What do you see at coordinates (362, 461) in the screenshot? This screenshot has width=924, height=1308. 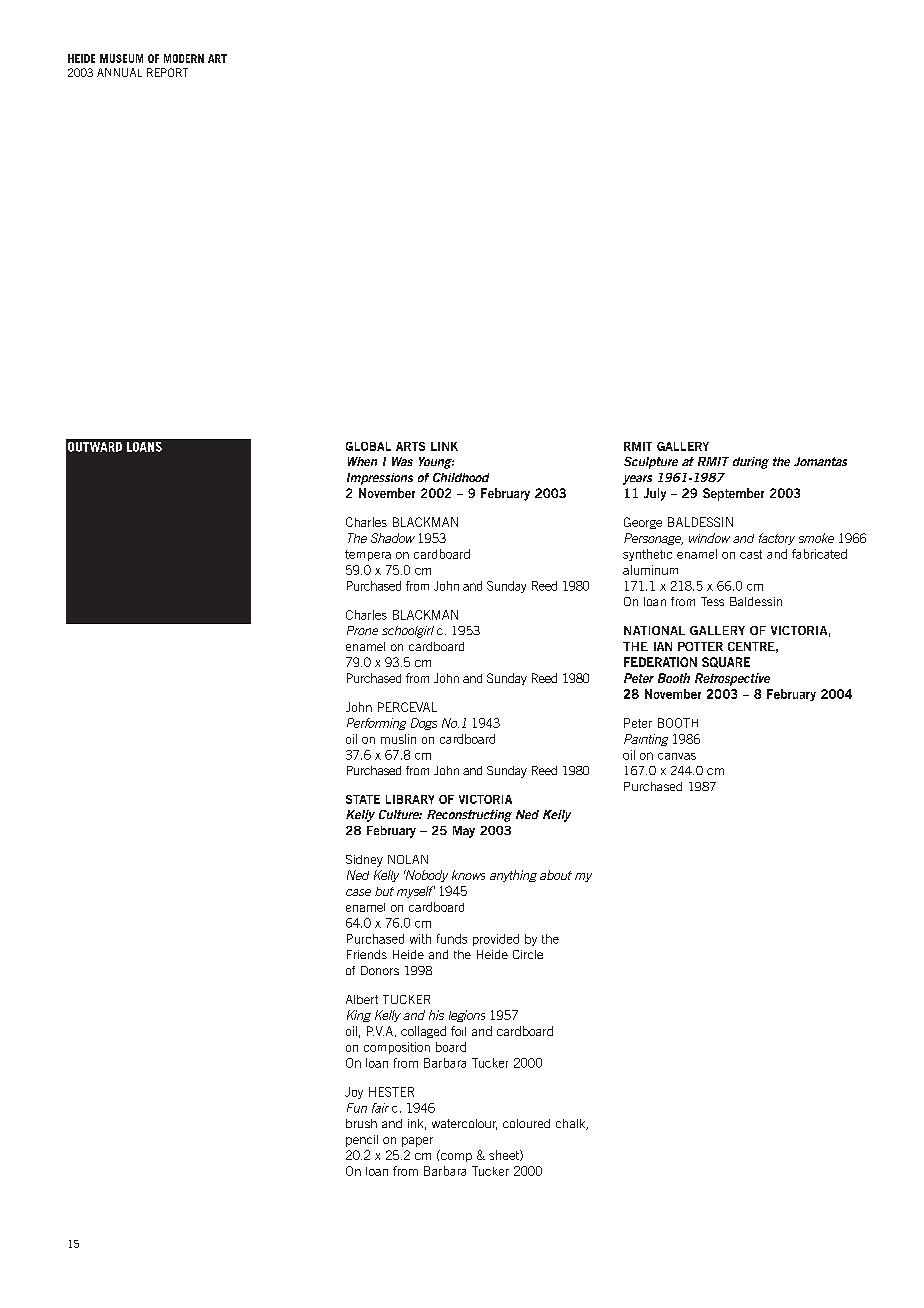 I see `When` at bounding box center [362, 461].
